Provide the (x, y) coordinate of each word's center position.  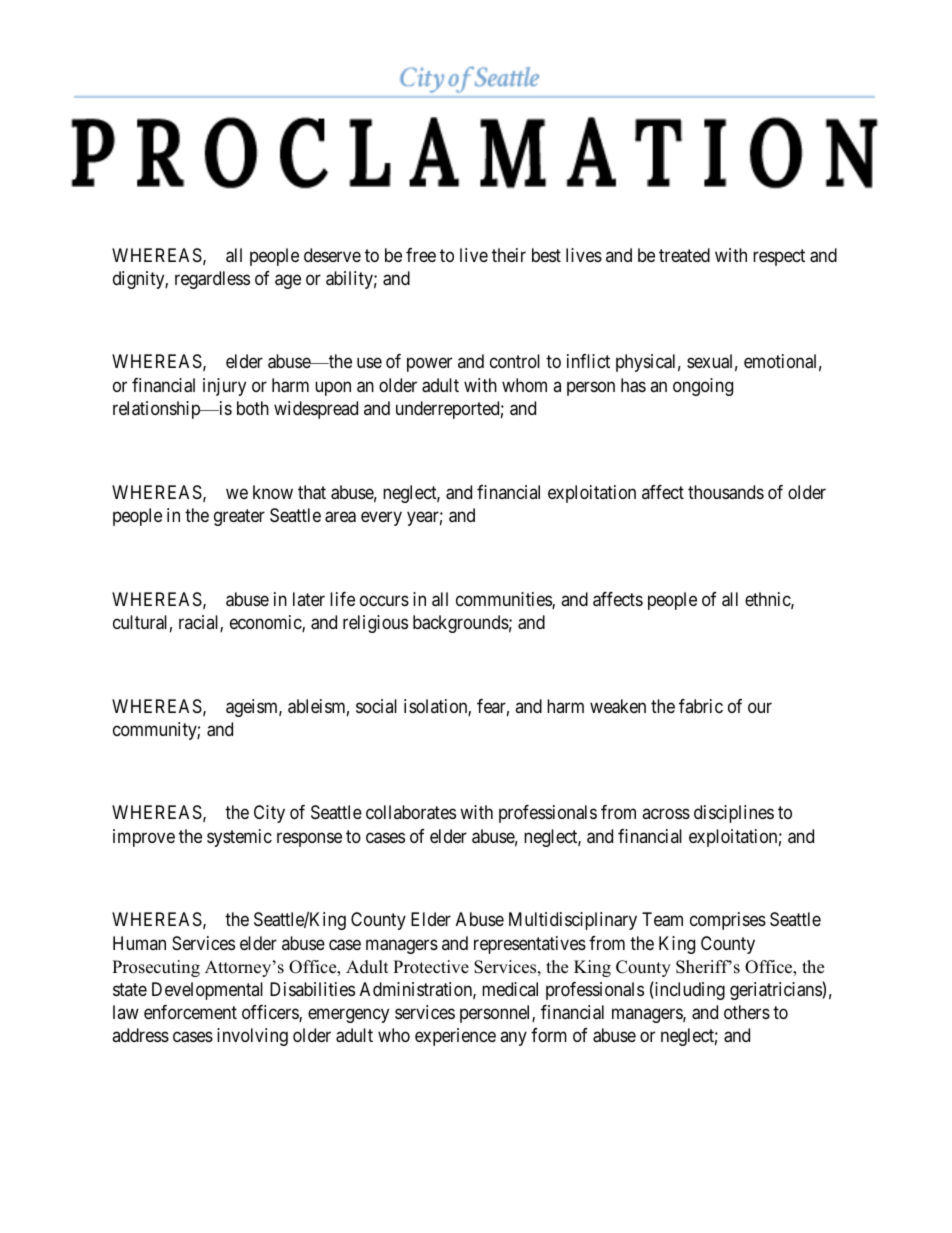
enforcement (190, 1012)
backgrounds (461, 624)
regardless (212, 280)
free (421, 255)
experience (455, 1037)
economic (266, 623)
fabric (701, 706)
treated (684, 255)
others (747, 1012)
